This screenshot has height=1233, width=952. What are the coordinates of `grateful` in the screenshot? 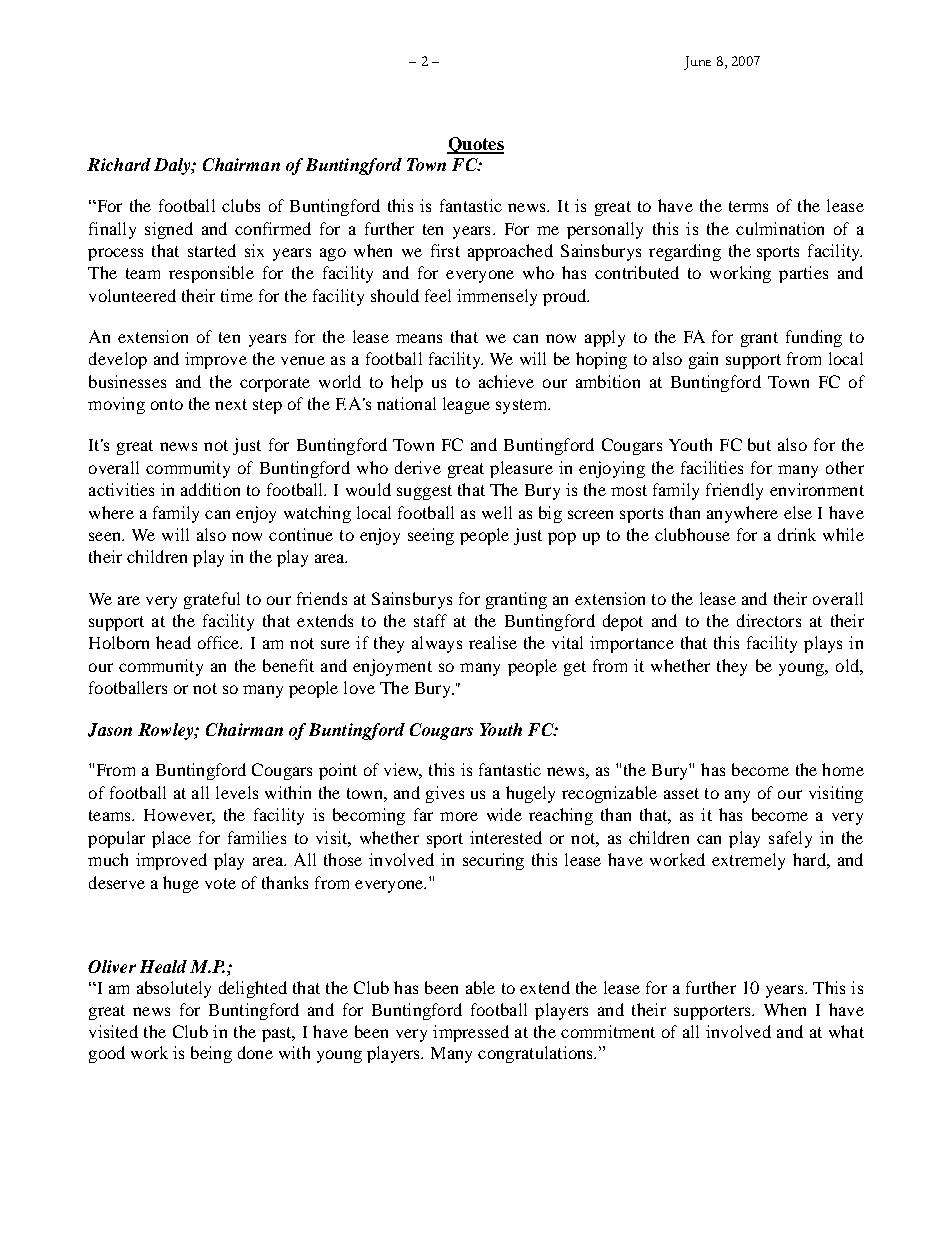 It's located at (212, 600).
